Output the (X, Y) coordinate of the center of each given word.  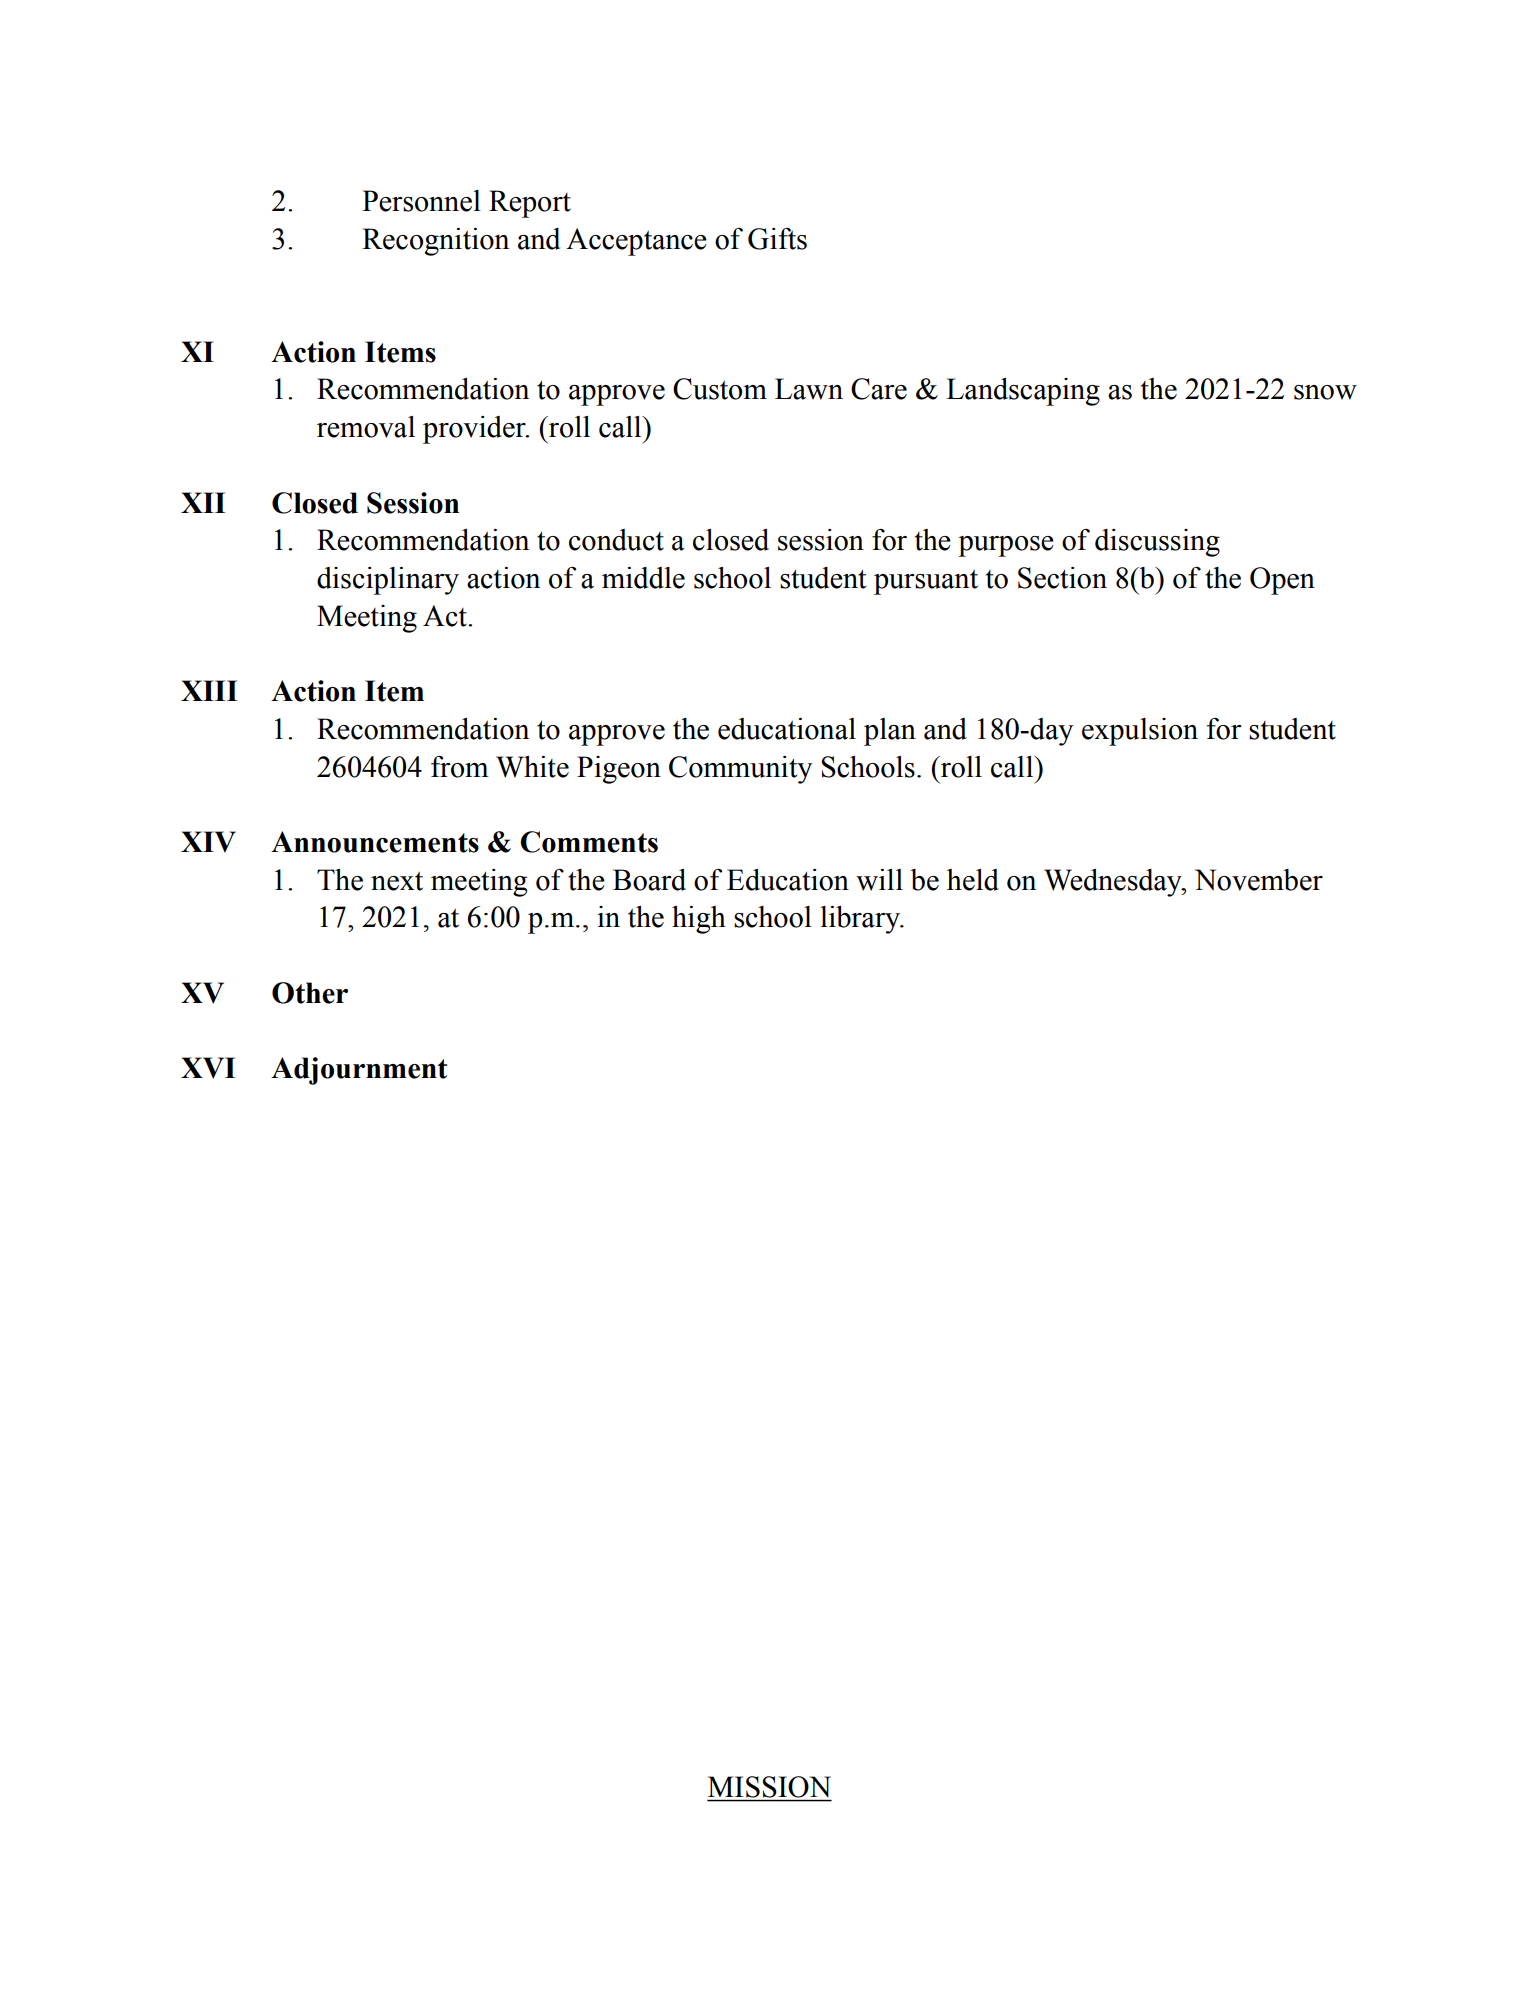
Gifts (777, 239)
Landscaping (1023, 392)
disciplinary (388, 581)
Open (1282, 581)
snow (1325, 392)
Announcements (375, 842)
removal (366, 427)
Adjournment (359, 1071)
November (1259, 880)
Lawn (809, 389)
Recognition (435, 242)
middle (643, 578)
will (879, 880)
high (699, 920)
